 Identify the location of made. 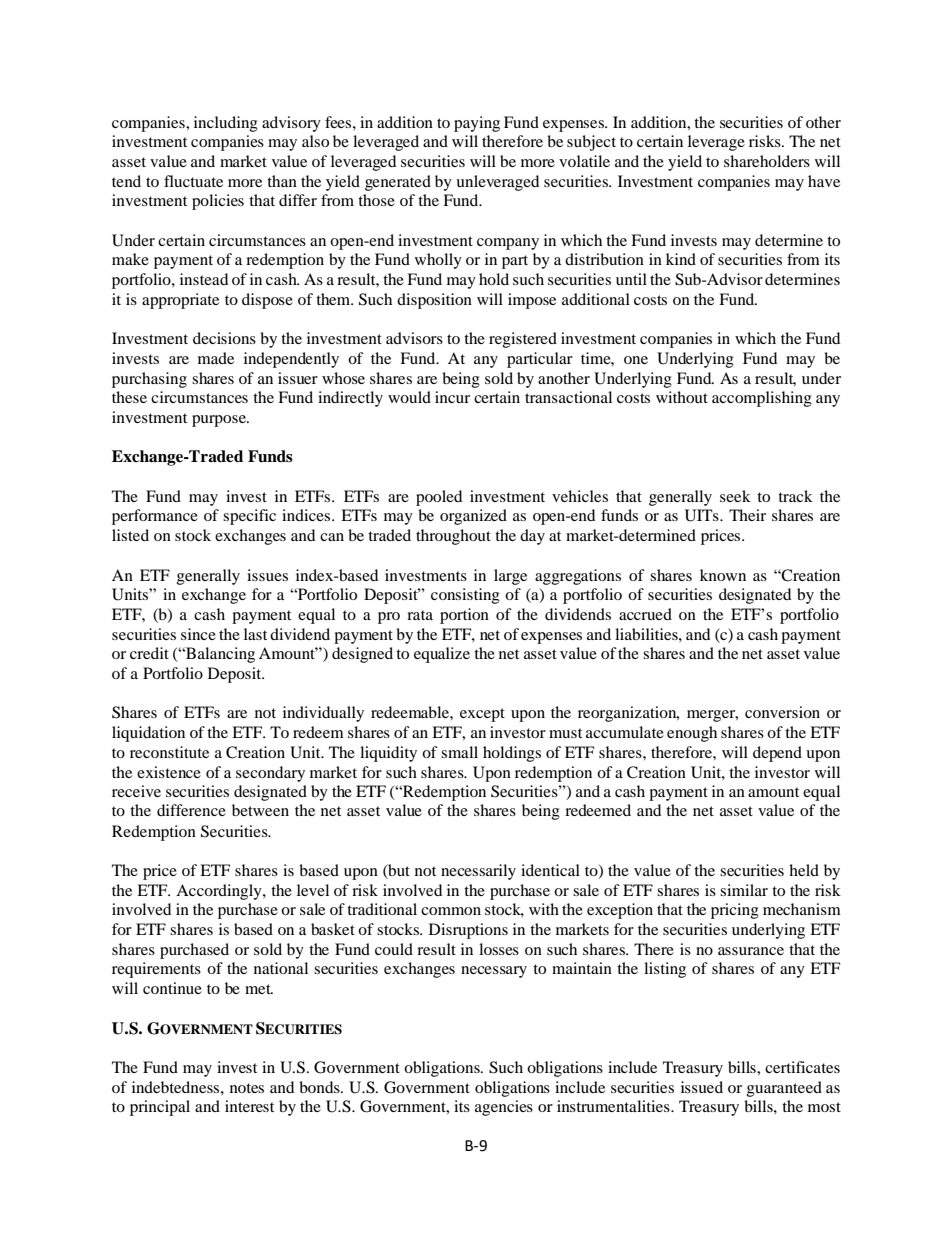
(216, 358).
